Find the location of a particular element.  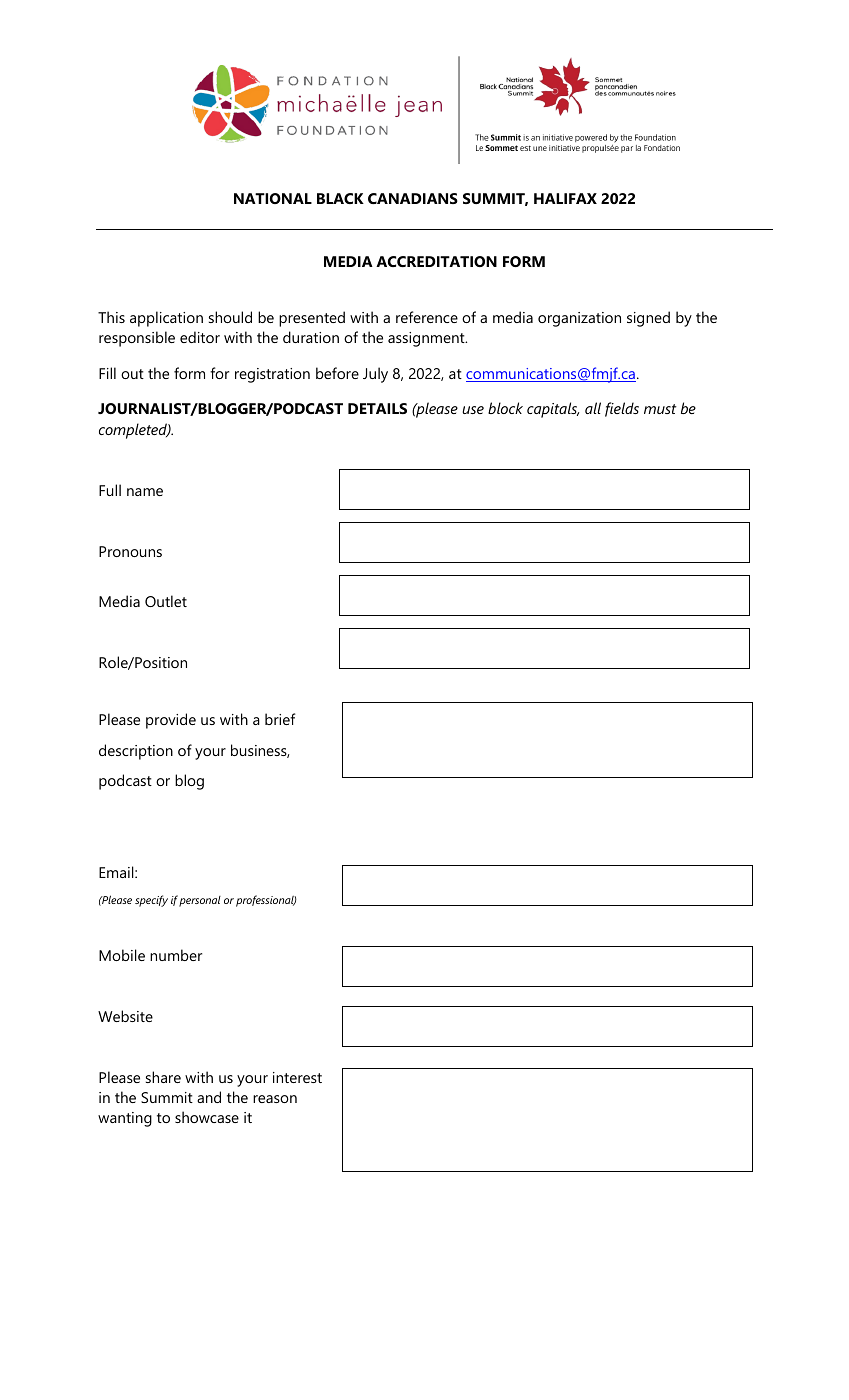

NATIONAL is located at coordinates (273, 198).
